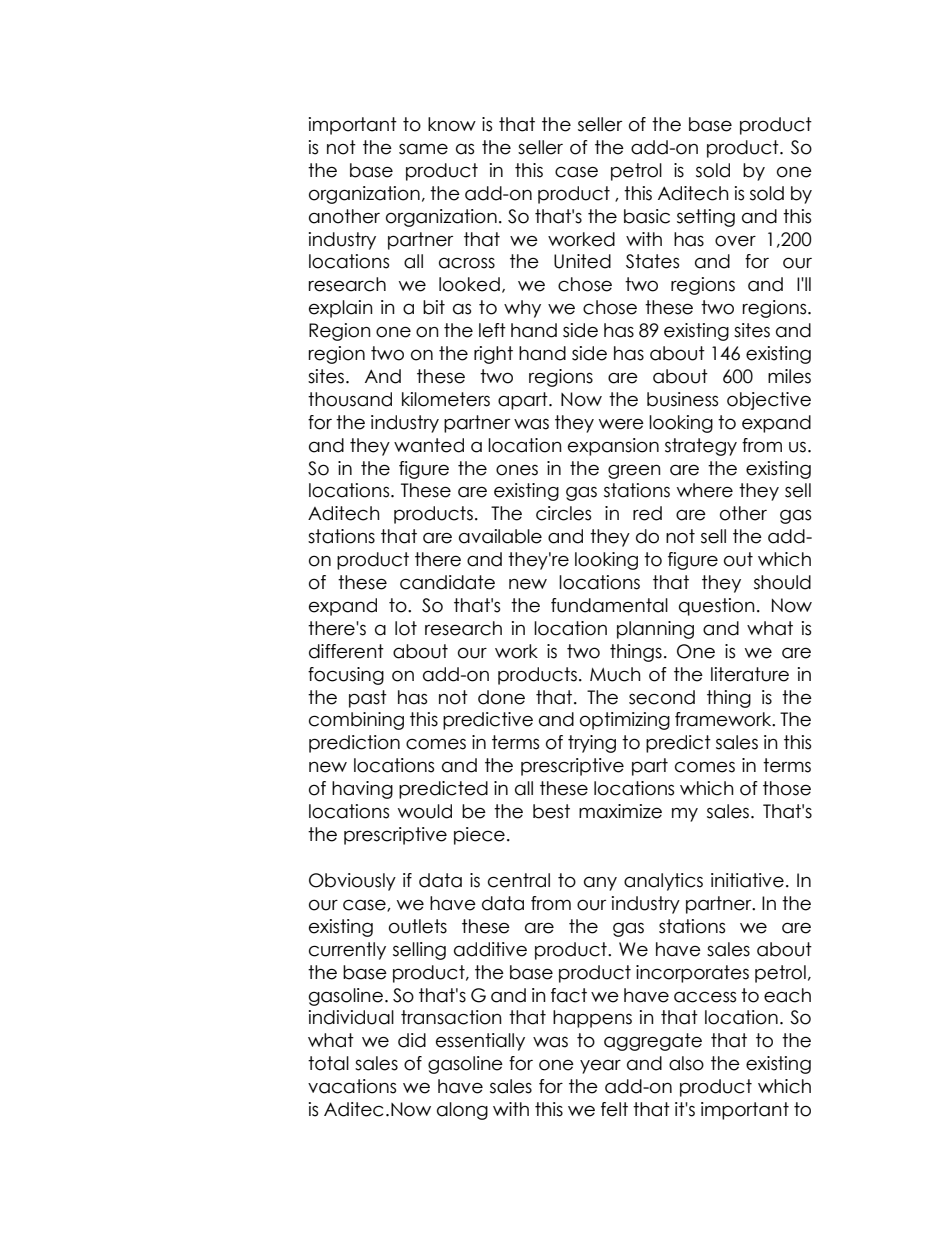  What do you see at coordinates (582, 261) in the image?
I see `United` at bounding box center [582, 261].
